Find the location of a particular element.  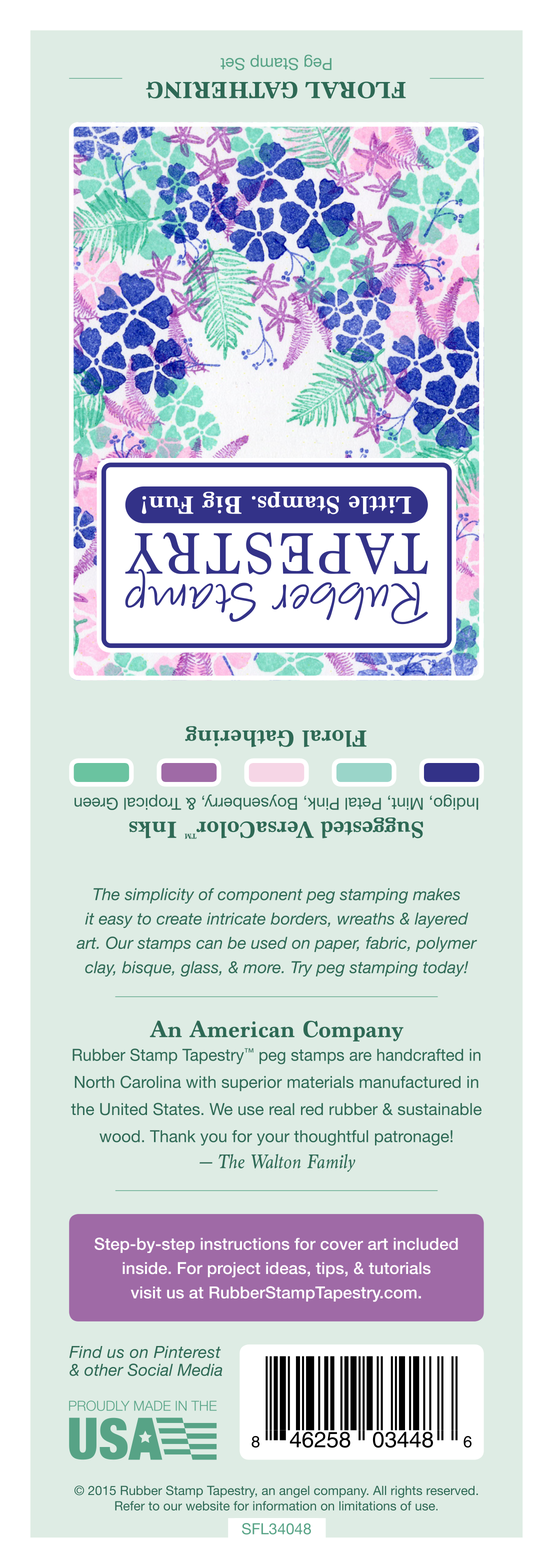

layered is located at coordinates (441, 920).
